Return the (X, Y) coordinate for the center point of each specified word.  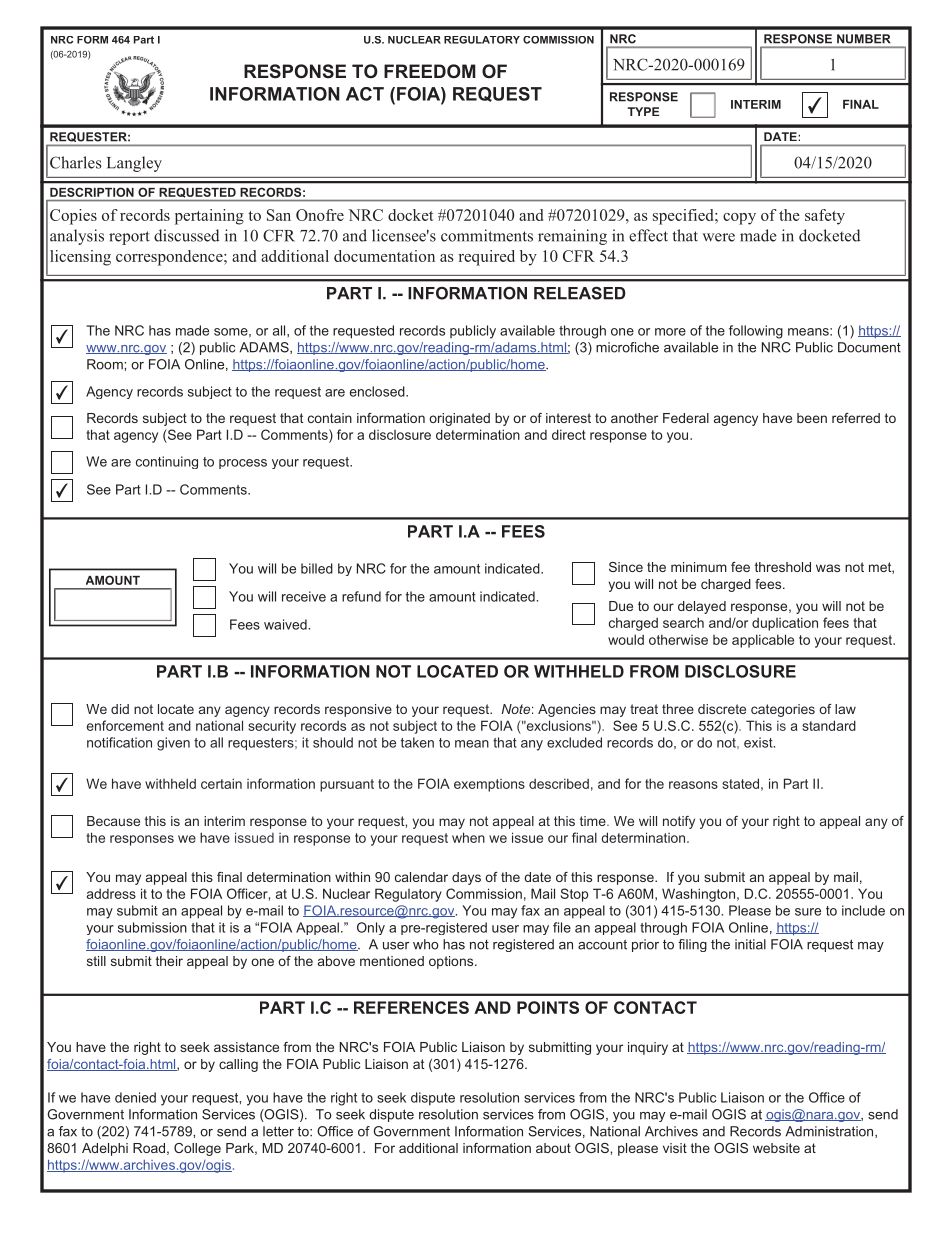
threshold (783, 567)
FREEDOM (430, 71)
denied (135, 1097)
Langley (134, 164)
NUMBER (863, 39)
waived (285, 624)
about (553, 1148)
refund (361, 596)
